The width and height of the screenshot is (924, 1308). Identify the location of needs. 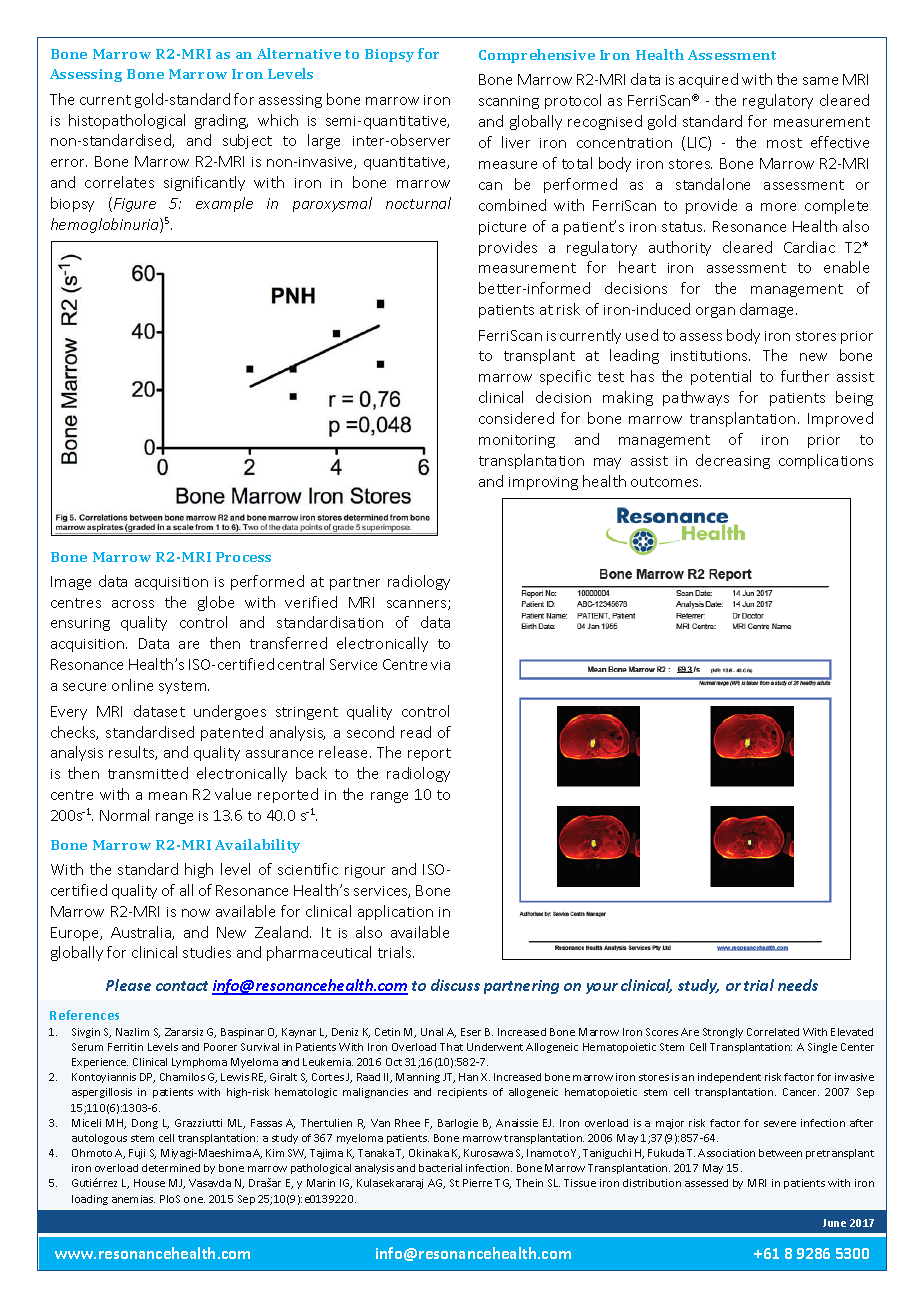
(798, 985).
